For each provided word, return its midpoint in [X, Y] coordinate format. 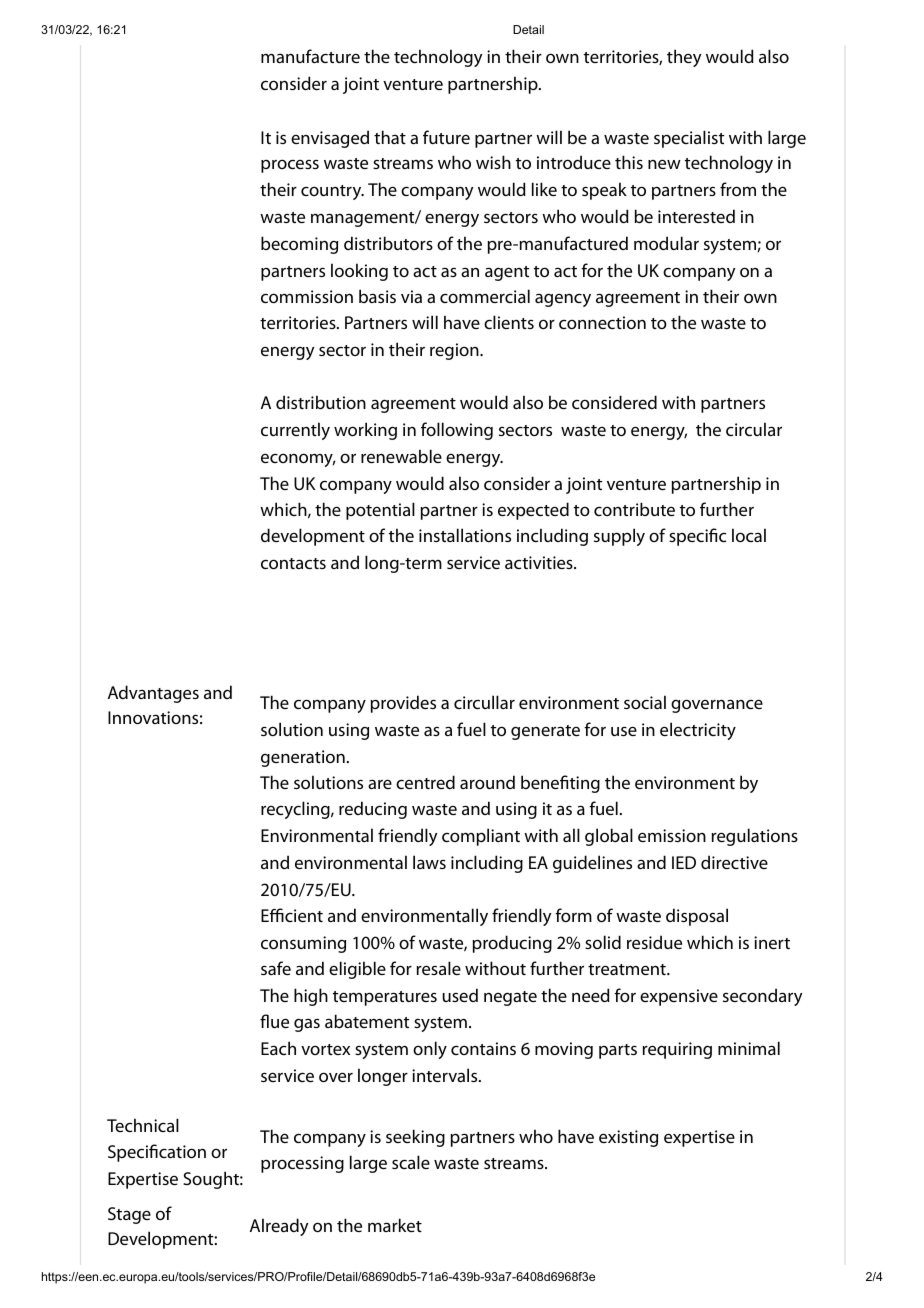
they [684, 58]
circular [754, 429]
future [446, 137]
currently [295, 431]
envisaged [330, 139]
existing [628, 1138]
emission [672, 835]
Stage [129, 1215]
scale [411, 1162]
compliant [481, 837]
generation [303, 758]
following [457, 431]
